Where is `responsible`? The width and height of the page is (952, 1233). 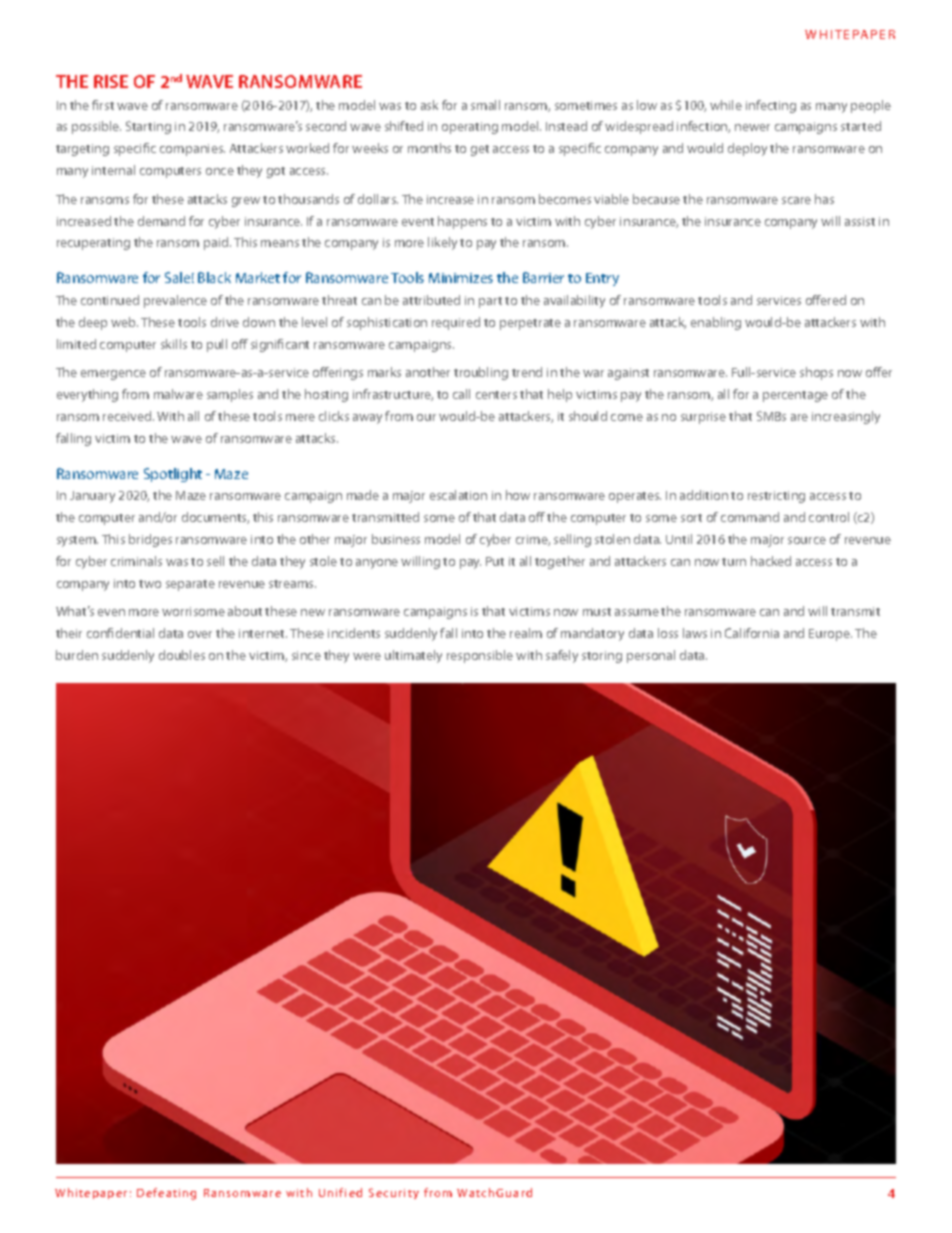
responsible is located at coordinates (480, 656).
